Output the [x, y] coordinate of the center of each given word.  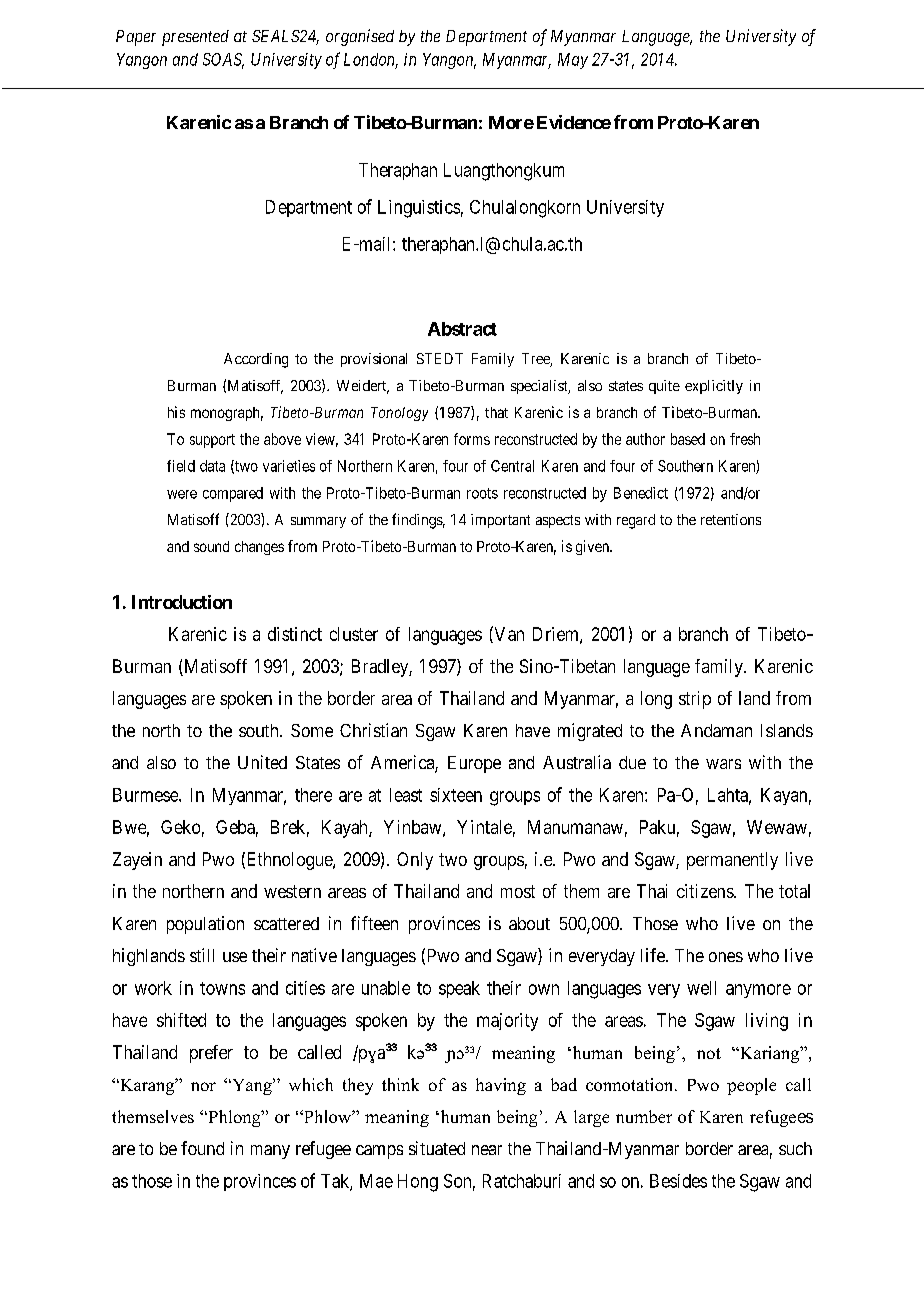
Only [415, 861]
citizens [706, 891]
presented [195, 38]
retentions [731, 519]
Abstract [462, 329]
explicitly [714, 387]
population [205, 925]
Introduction [182, 602]
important [500, 521]
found [202, 1148]
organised [360, 37]
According [256, 360]
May [573, 61]
